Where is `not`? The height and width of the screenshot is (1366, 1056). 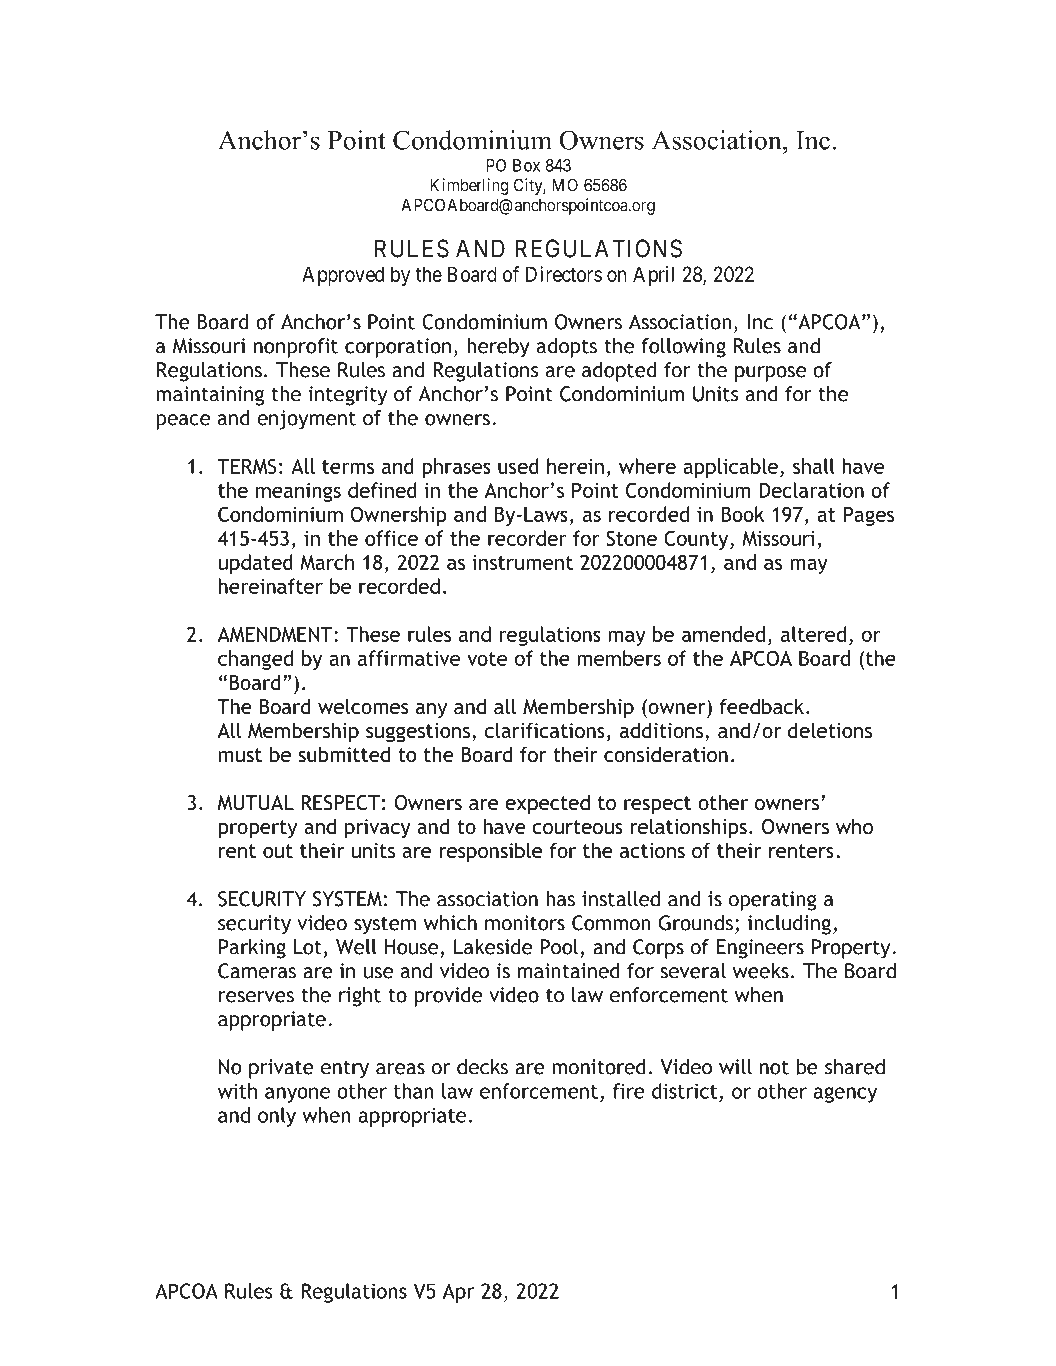 not is located at coordinates (774, 1067).
